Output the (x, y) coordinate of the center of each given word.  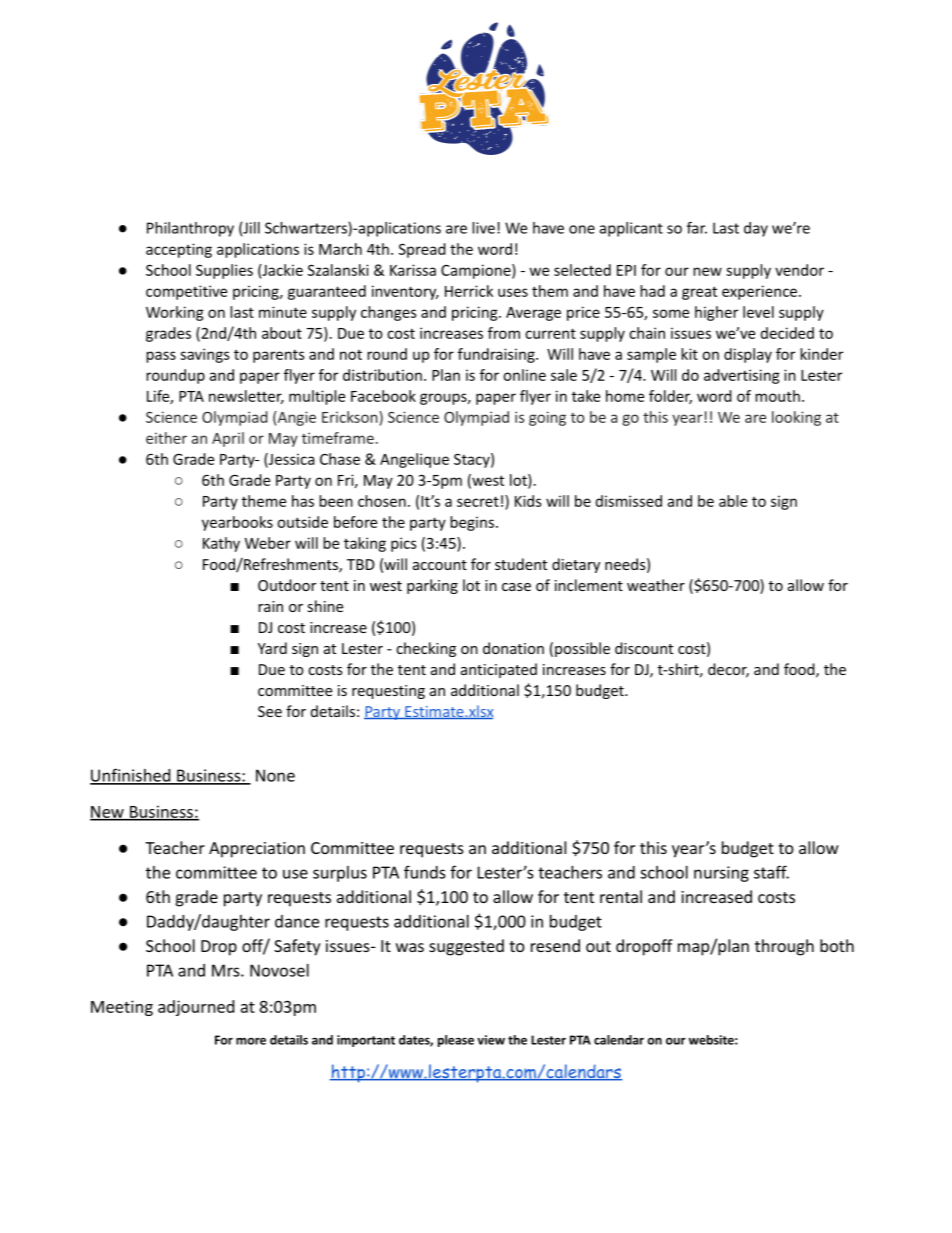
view (491, 1040)
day (756, 229)
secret (478, 501)
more (251, 1041)
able (733, 501)
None (275, 775)
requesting (388, 692)
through (784, 947)
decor (728, 670)
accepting (179, 250)
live (483, 228)
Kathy (221, 544)
